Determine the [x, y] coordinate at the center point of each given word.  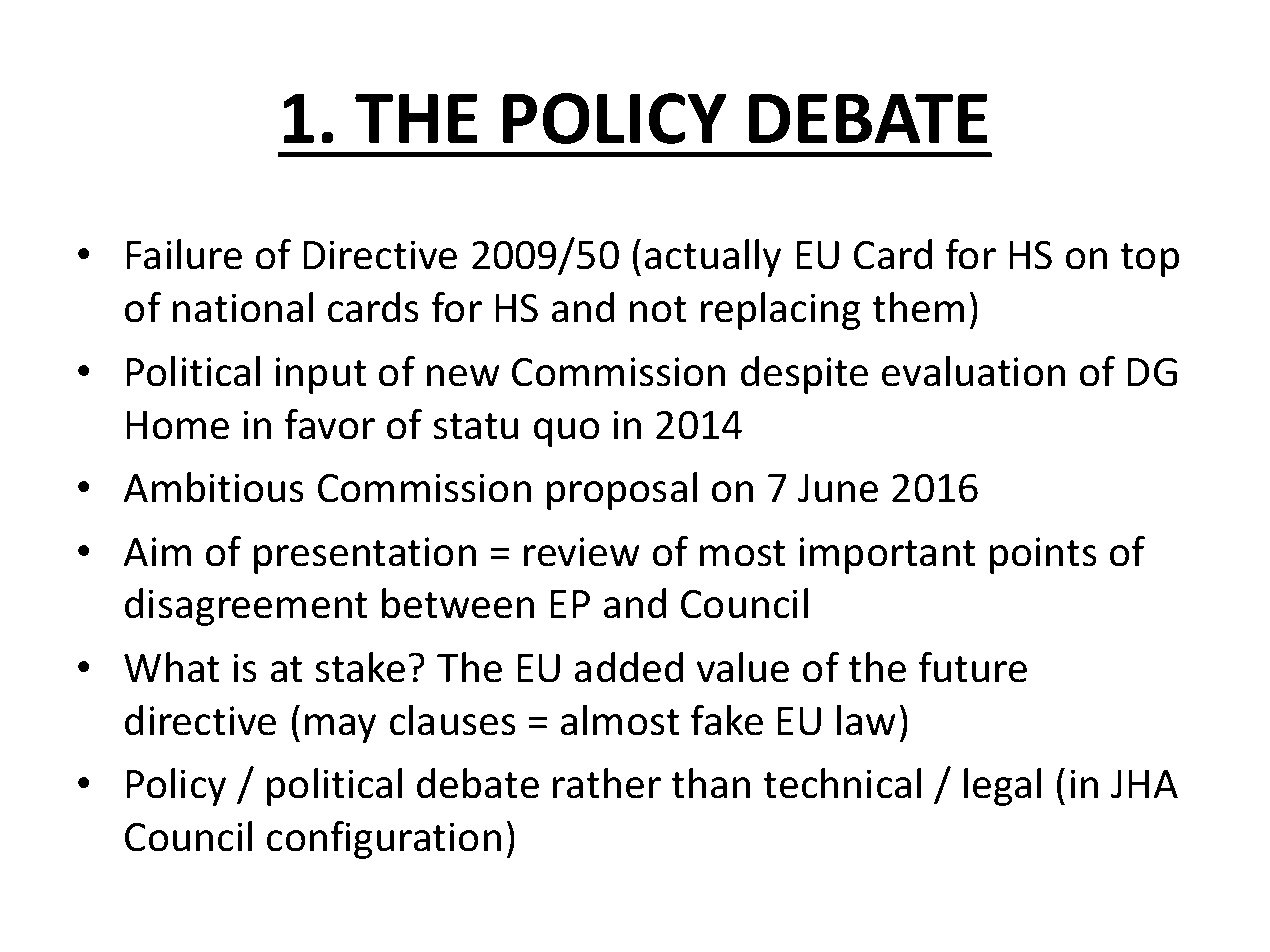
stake [360, 667]
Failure [184, 254]
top [1149, 260]
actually [713, 258]
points [1043, 555]
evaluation [973, 371]
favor [330, 424]
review [582, 552]
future [973, 667]
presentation [365, 555]
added [629, 667]
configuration [384, 840]
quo [567, 432]
